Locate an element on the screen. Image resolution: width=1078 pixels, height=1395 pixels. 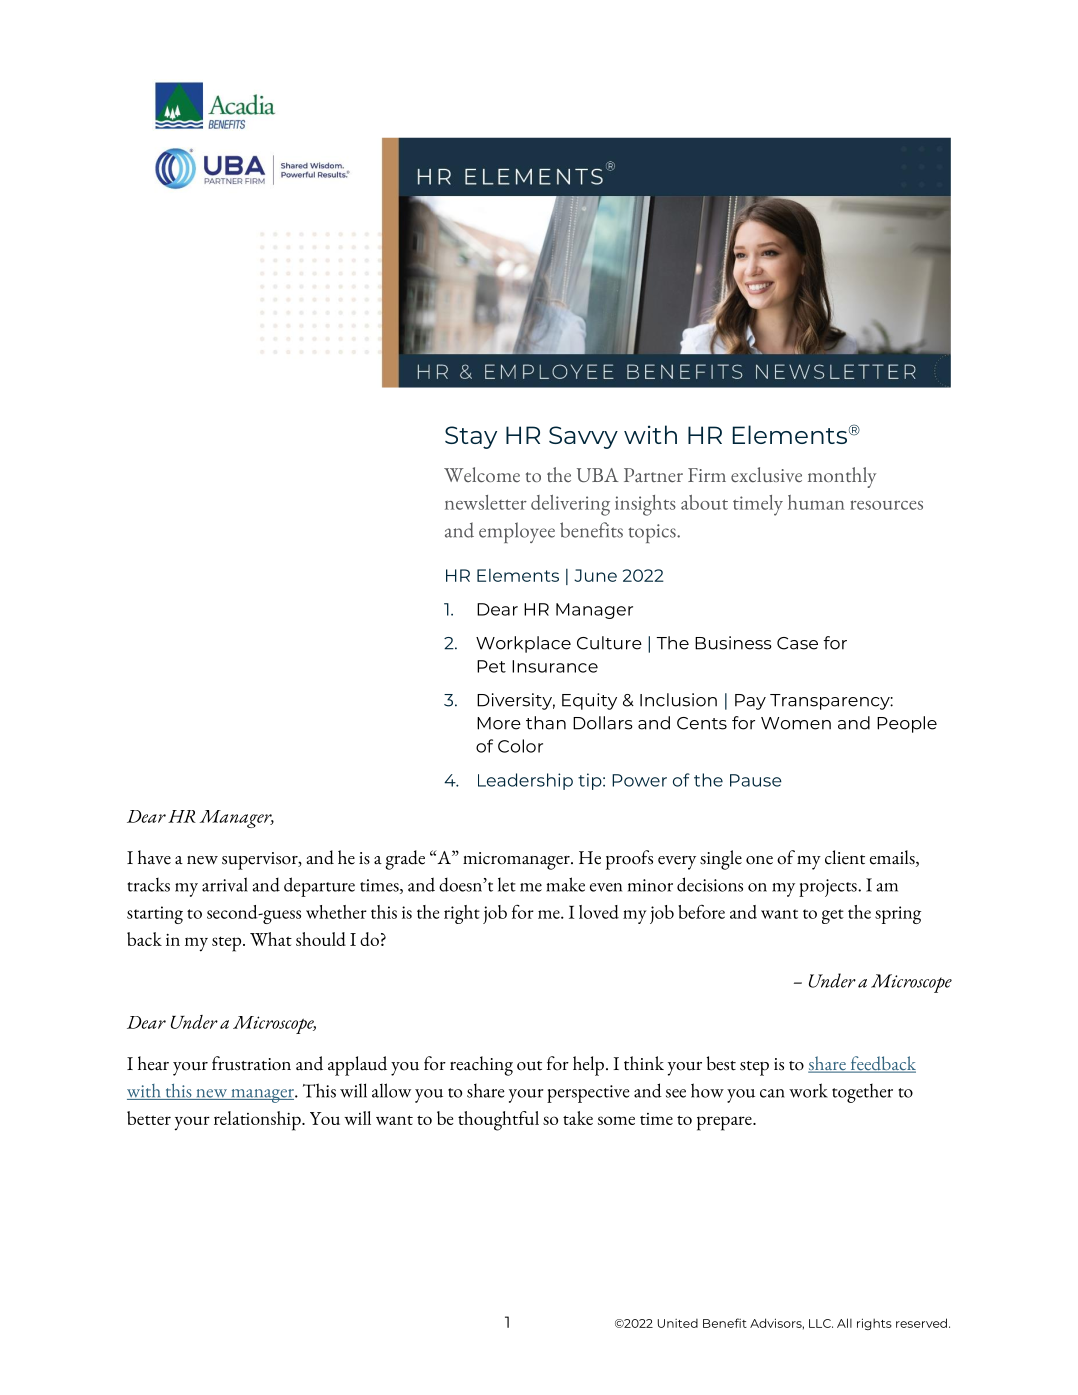
make is located at coordinates (565, 884).
